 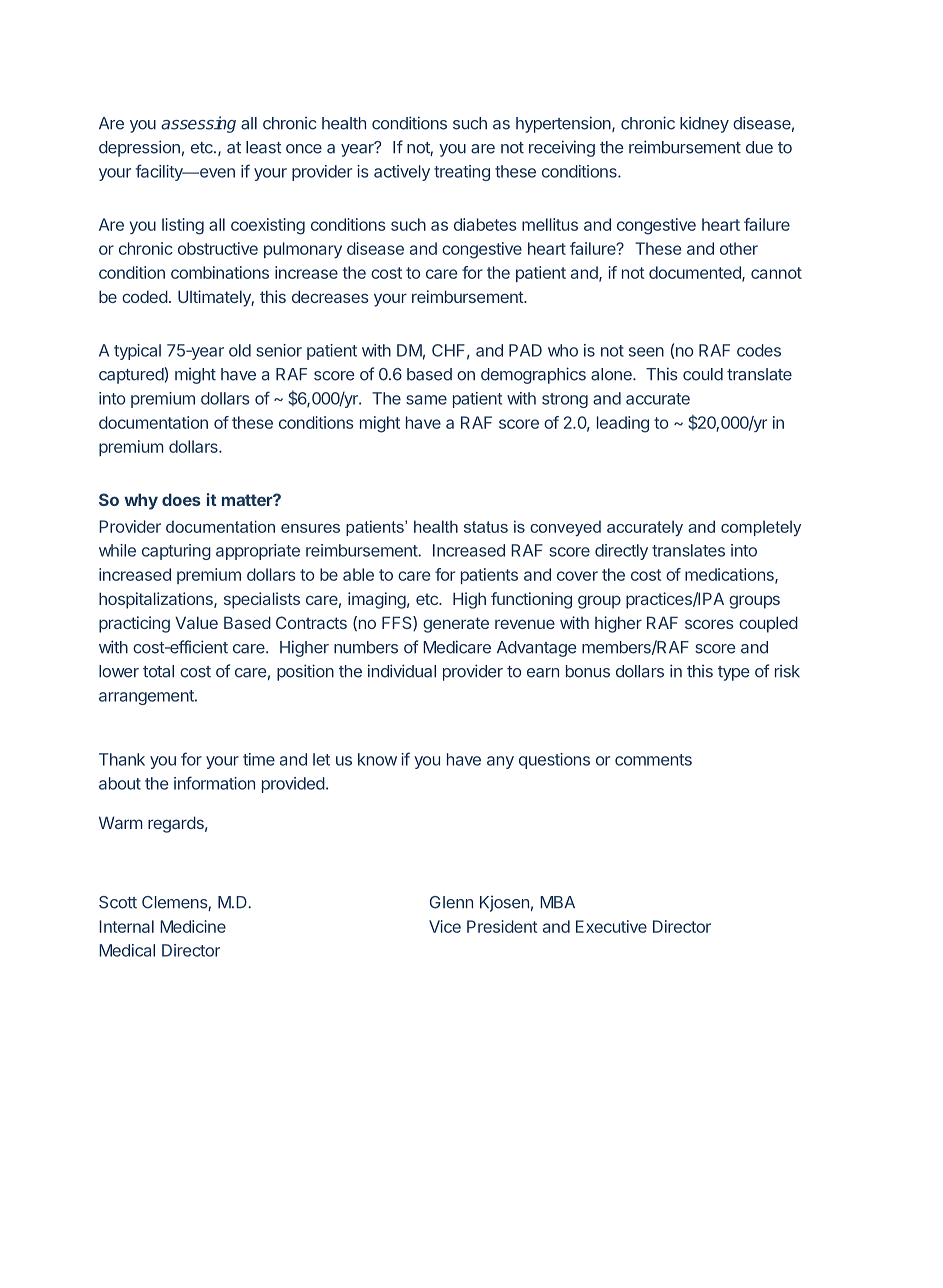 I want to click on Executive, so click(x=611, y=926).
